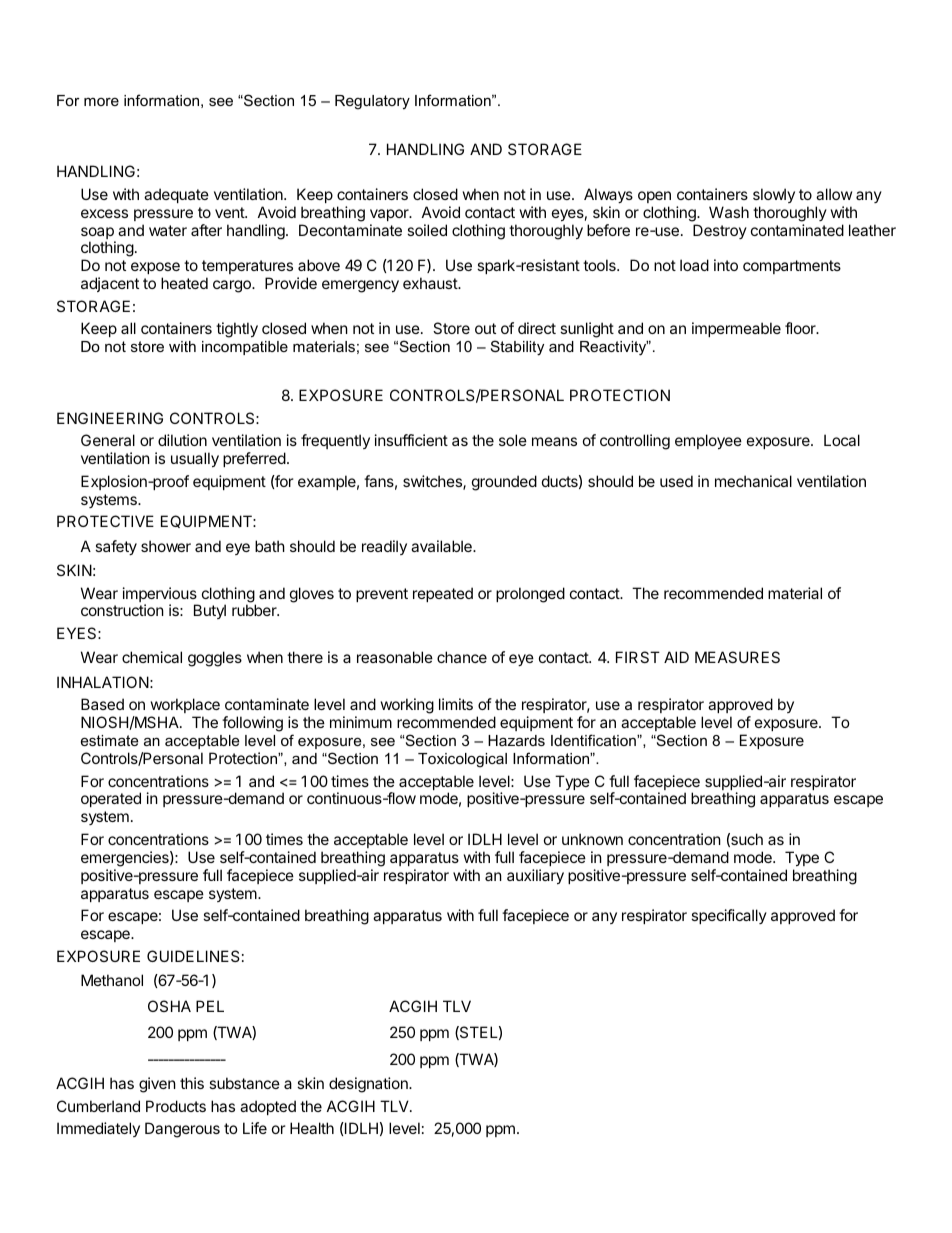 The image size is (952, 1233). I want to click on this, so click(192, 1083).
